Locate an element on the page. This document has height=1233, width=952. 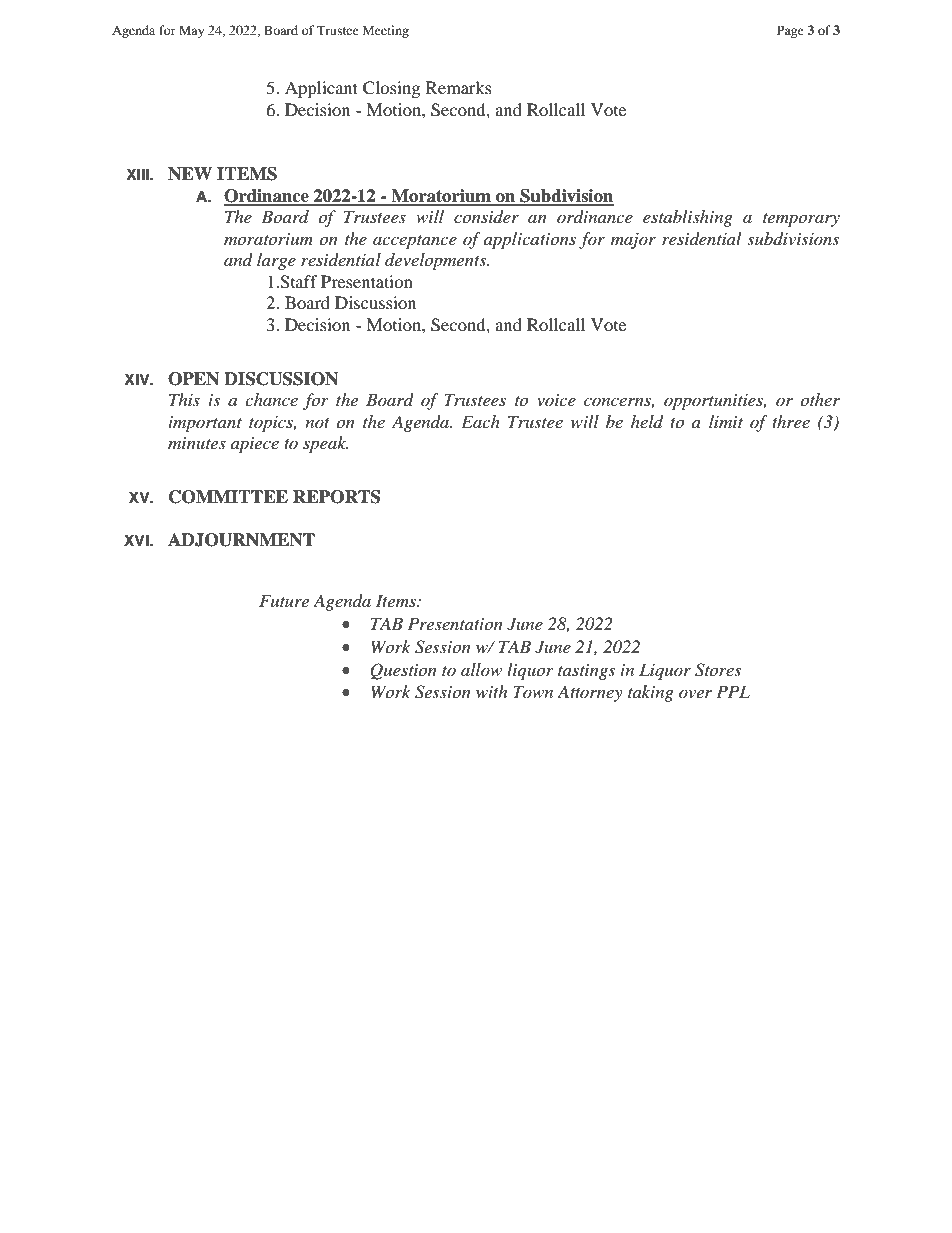
Future is located at coordinates (284, 600).
